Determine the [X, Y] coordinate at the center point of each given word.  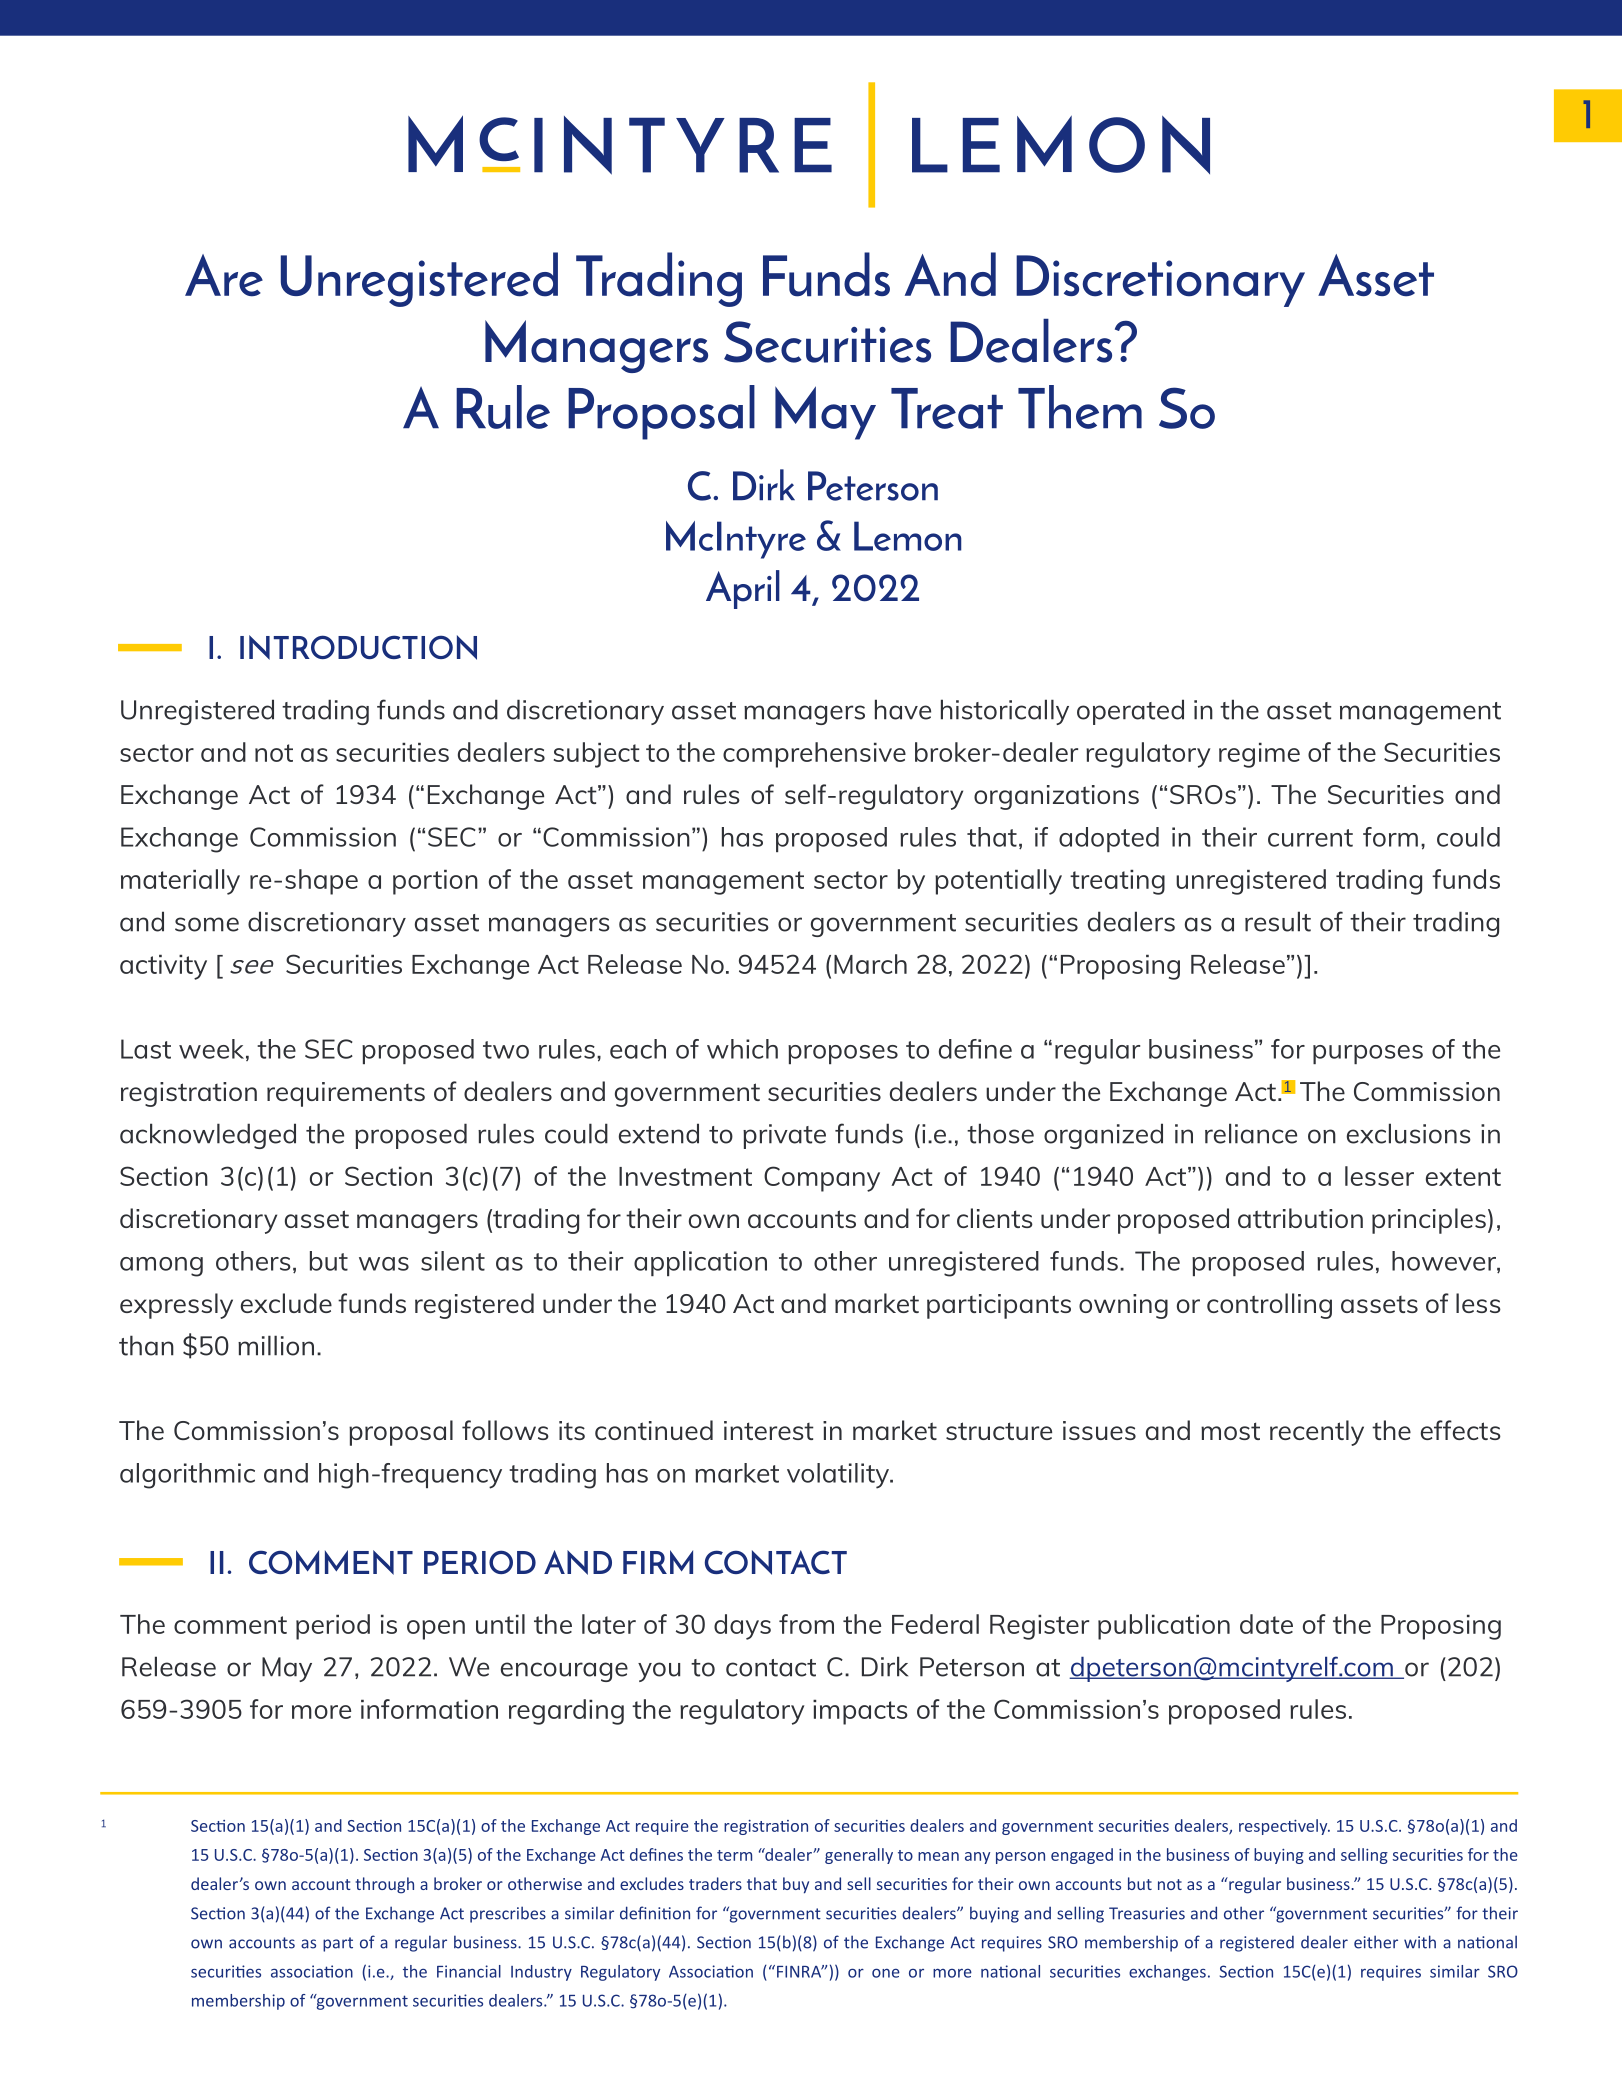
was [384, 1264]
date [1266, 1624]
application [700, 1263]
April [743, 589]
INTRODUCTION [358, 647]
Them [1080, 407]
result [1278, 921]
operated [1130, 712]
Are [224, 275]
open [436, 1630]
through [385, 1885]
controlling [1269, 1306]
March [870, 964]
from [806, 1624]
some [207, 924]
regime [1259, 755]
